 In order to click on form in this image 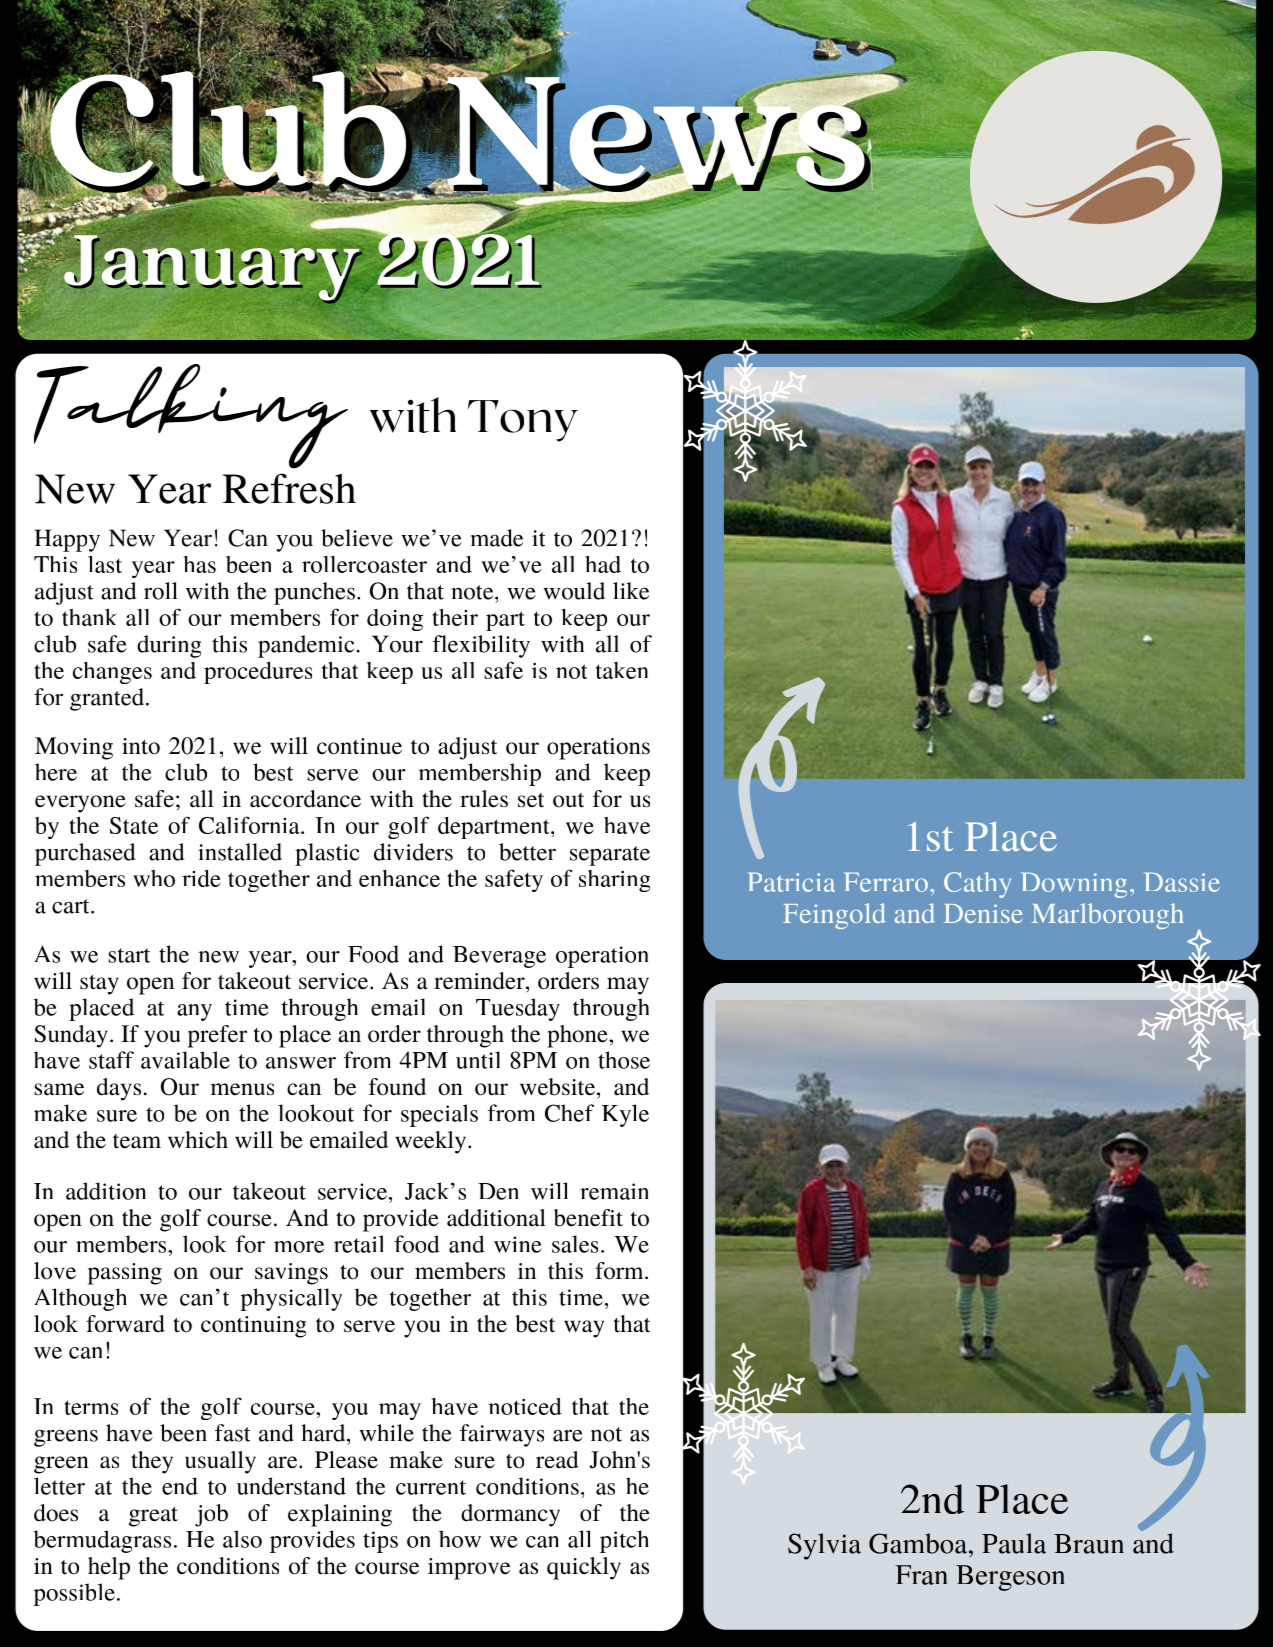, I will do `click(620, 1271)`.
